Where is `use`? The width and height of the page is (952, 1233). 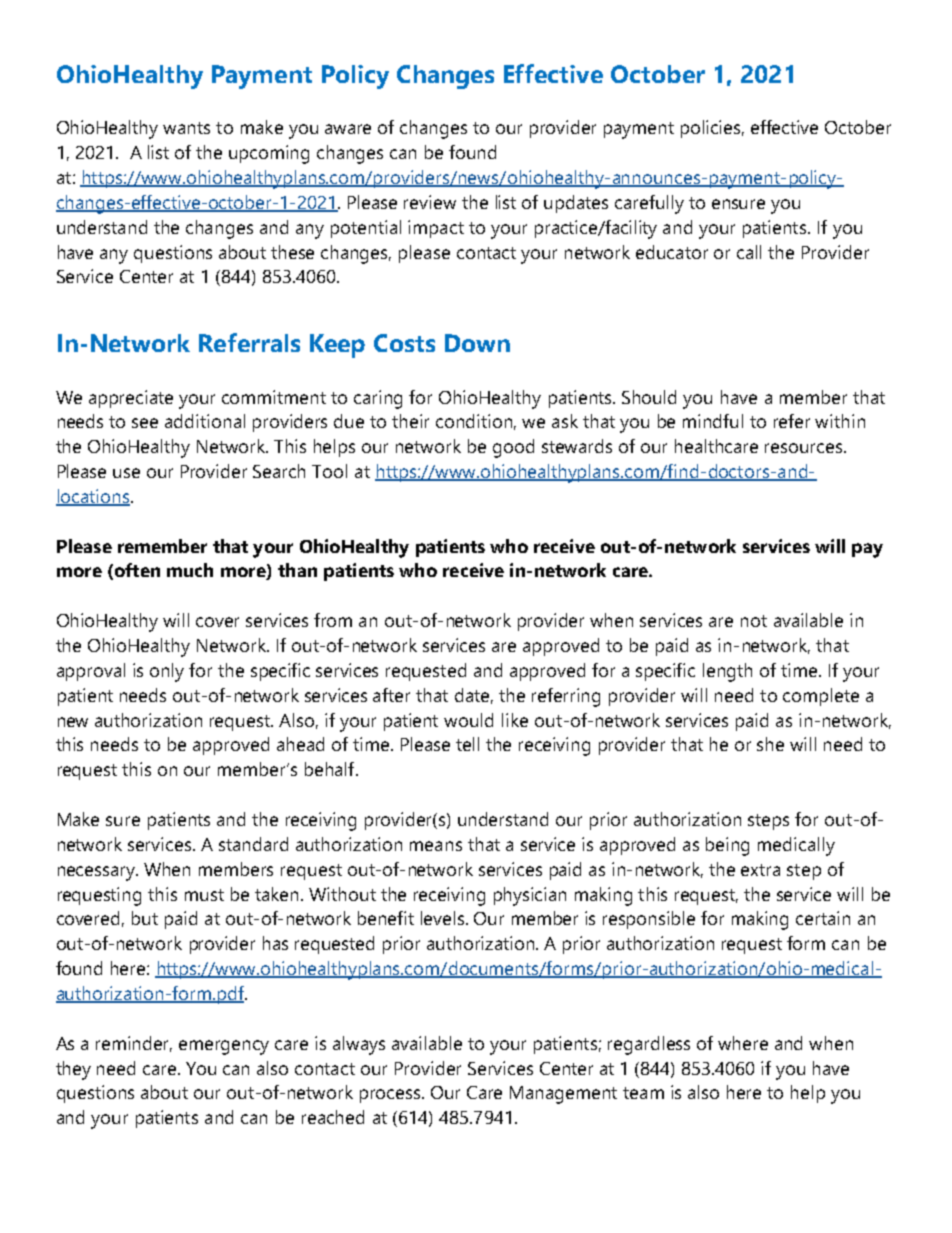
use is located at coordinates (126, 473).
